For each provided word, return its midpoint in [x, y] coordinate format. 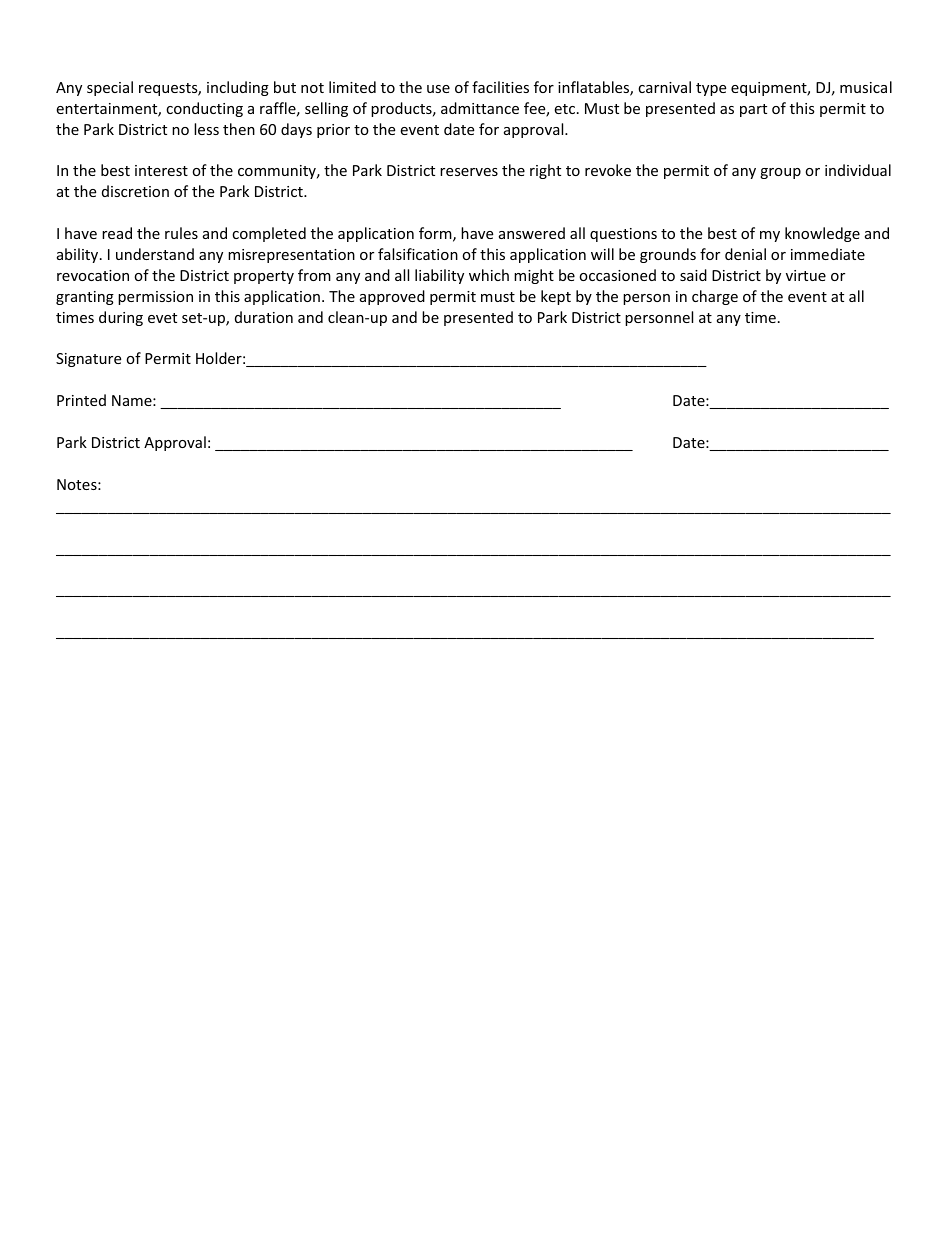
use [438, 89]
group [780, 173]
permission [155, 298]
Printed [81, 400]
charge [715, 297]
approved [392, 297]
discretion [135, 191]
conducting [204, 109]
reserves [469, 172]
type [711, 89]
